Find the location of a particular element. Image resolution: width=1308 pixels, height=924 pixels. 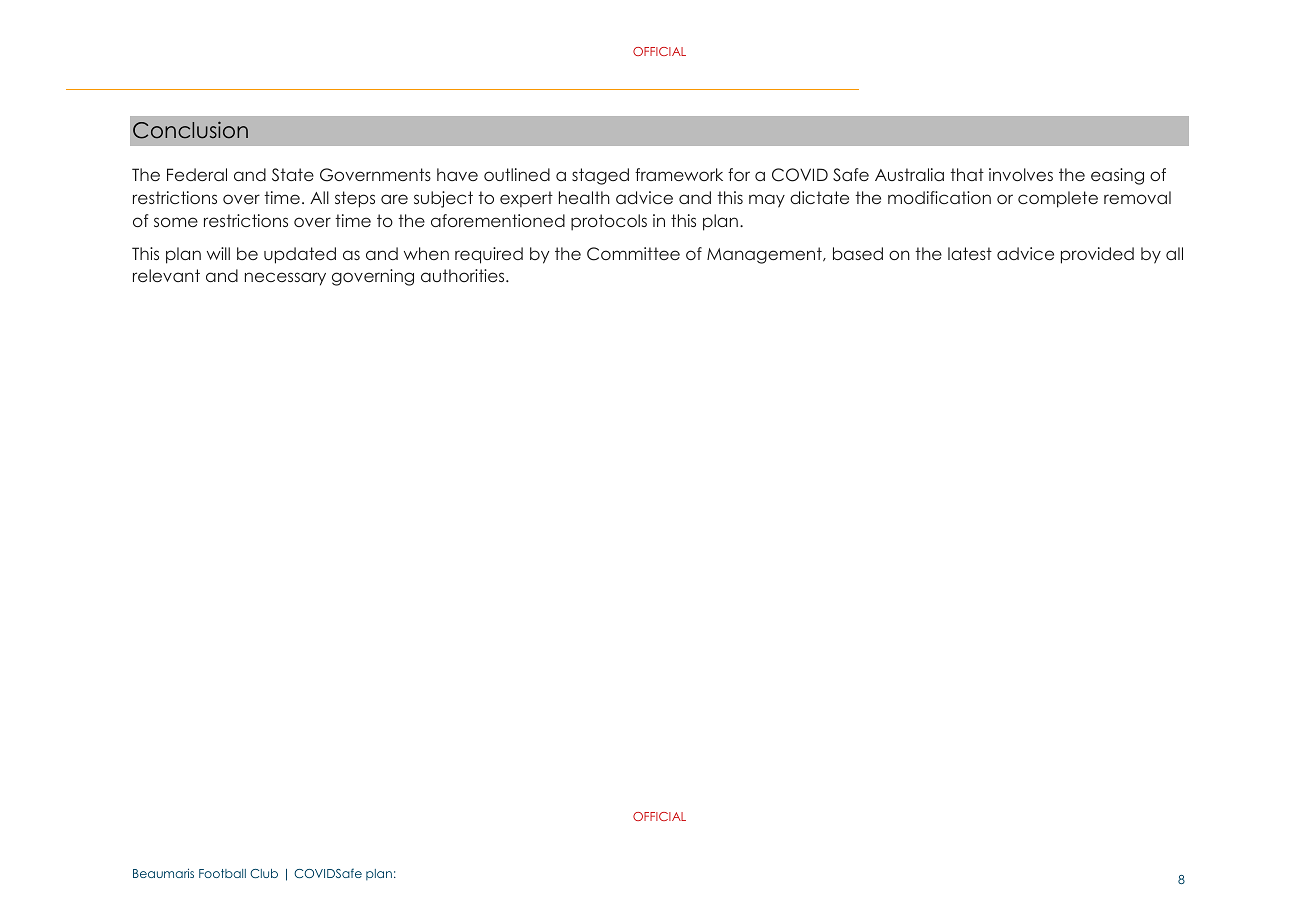

updated is located at coordinates (300, 255).
